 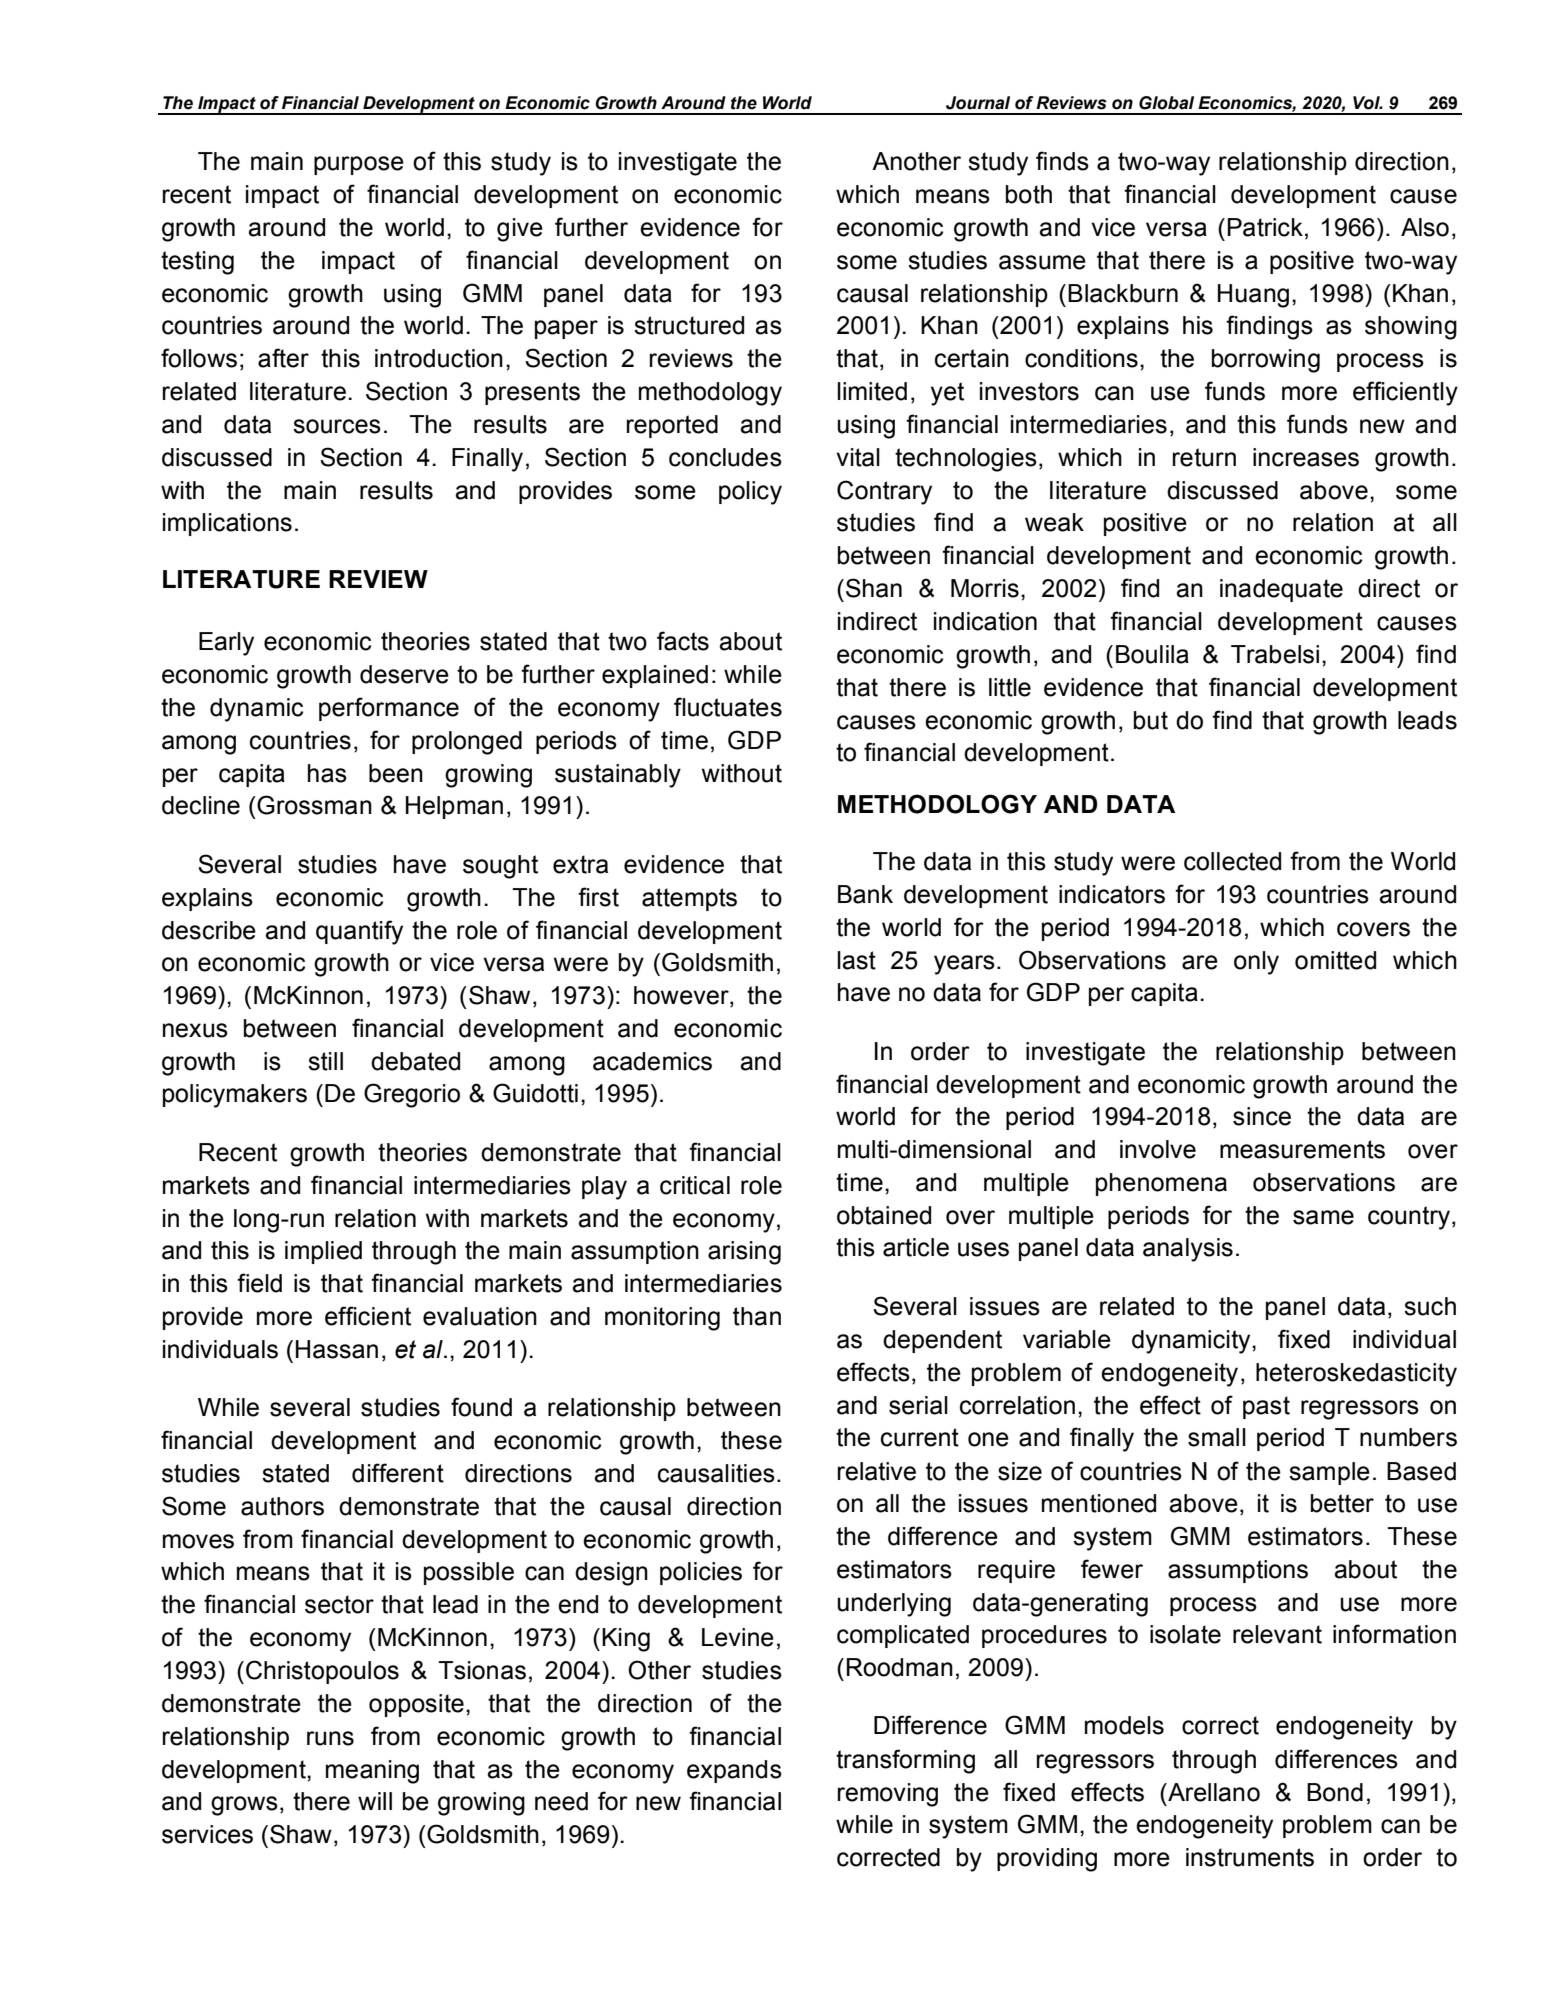 I want to click on will, so click(x=375, y=1801).
